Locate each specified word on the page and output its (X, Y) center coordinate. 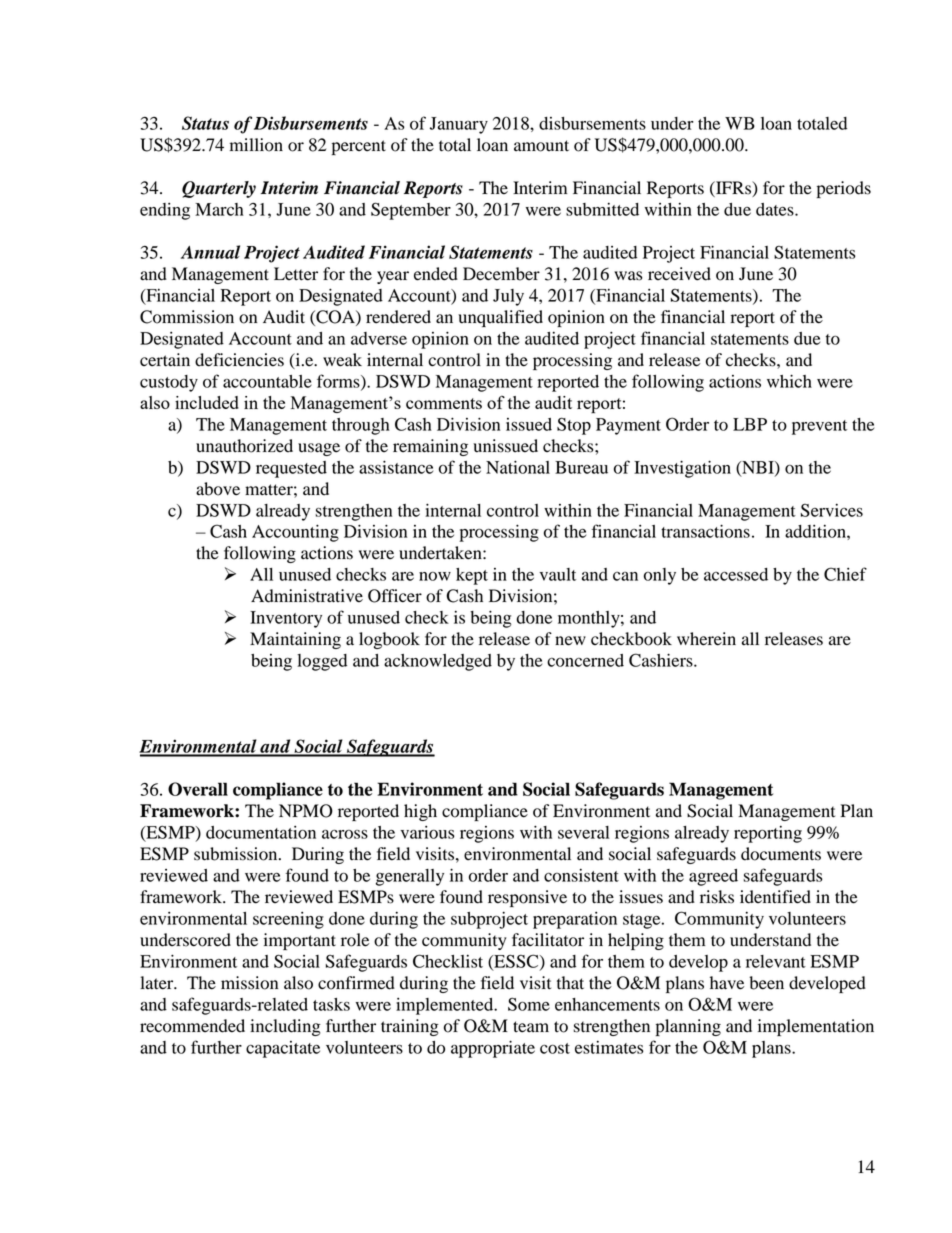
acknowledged (438, 662)
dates (776, 209)
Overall (198, 789)
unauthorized (244, 446)
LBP (750, 424)
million (256, 145)
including (285, 1027)
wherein (706, 639)
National (518, 467)
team (531, 1027)
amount (541, 146)
